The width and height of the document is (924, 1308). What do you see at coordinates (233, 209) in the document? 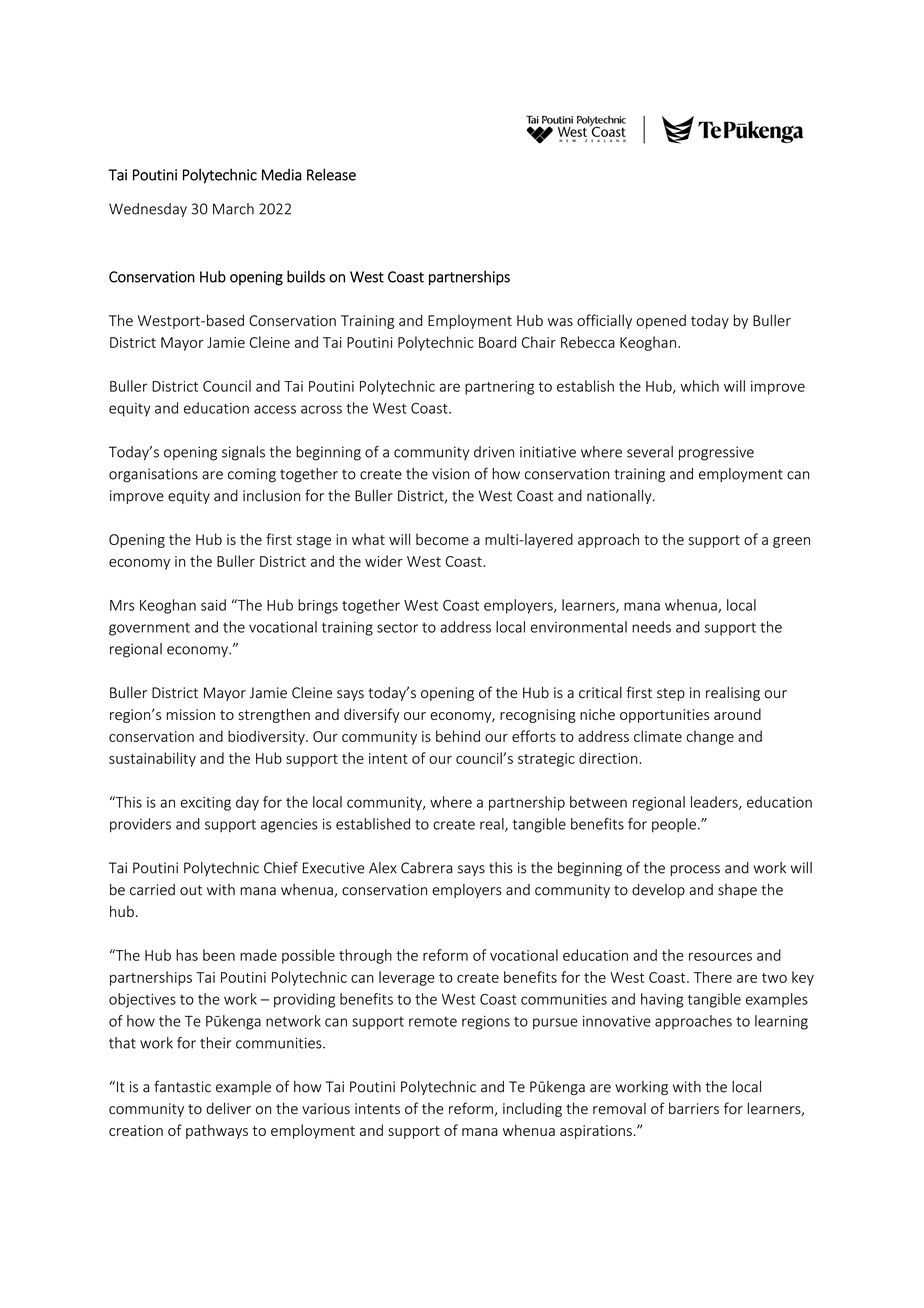
I see `March` at bounding box center [233, 209].
